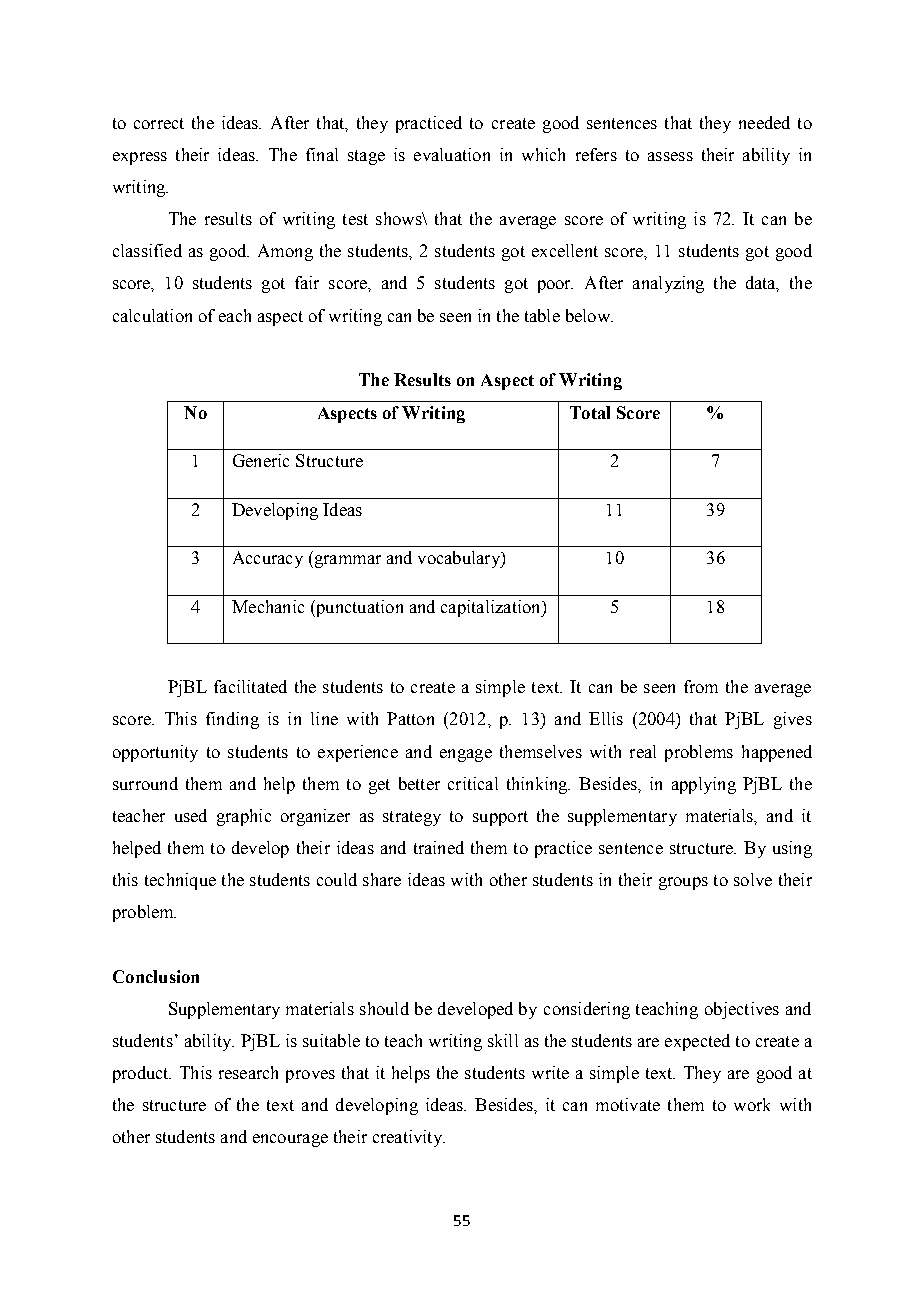 The image size is (924, 1307). Describe the element at coordinates (159, 123) in the image. I see `correct` at that location.
